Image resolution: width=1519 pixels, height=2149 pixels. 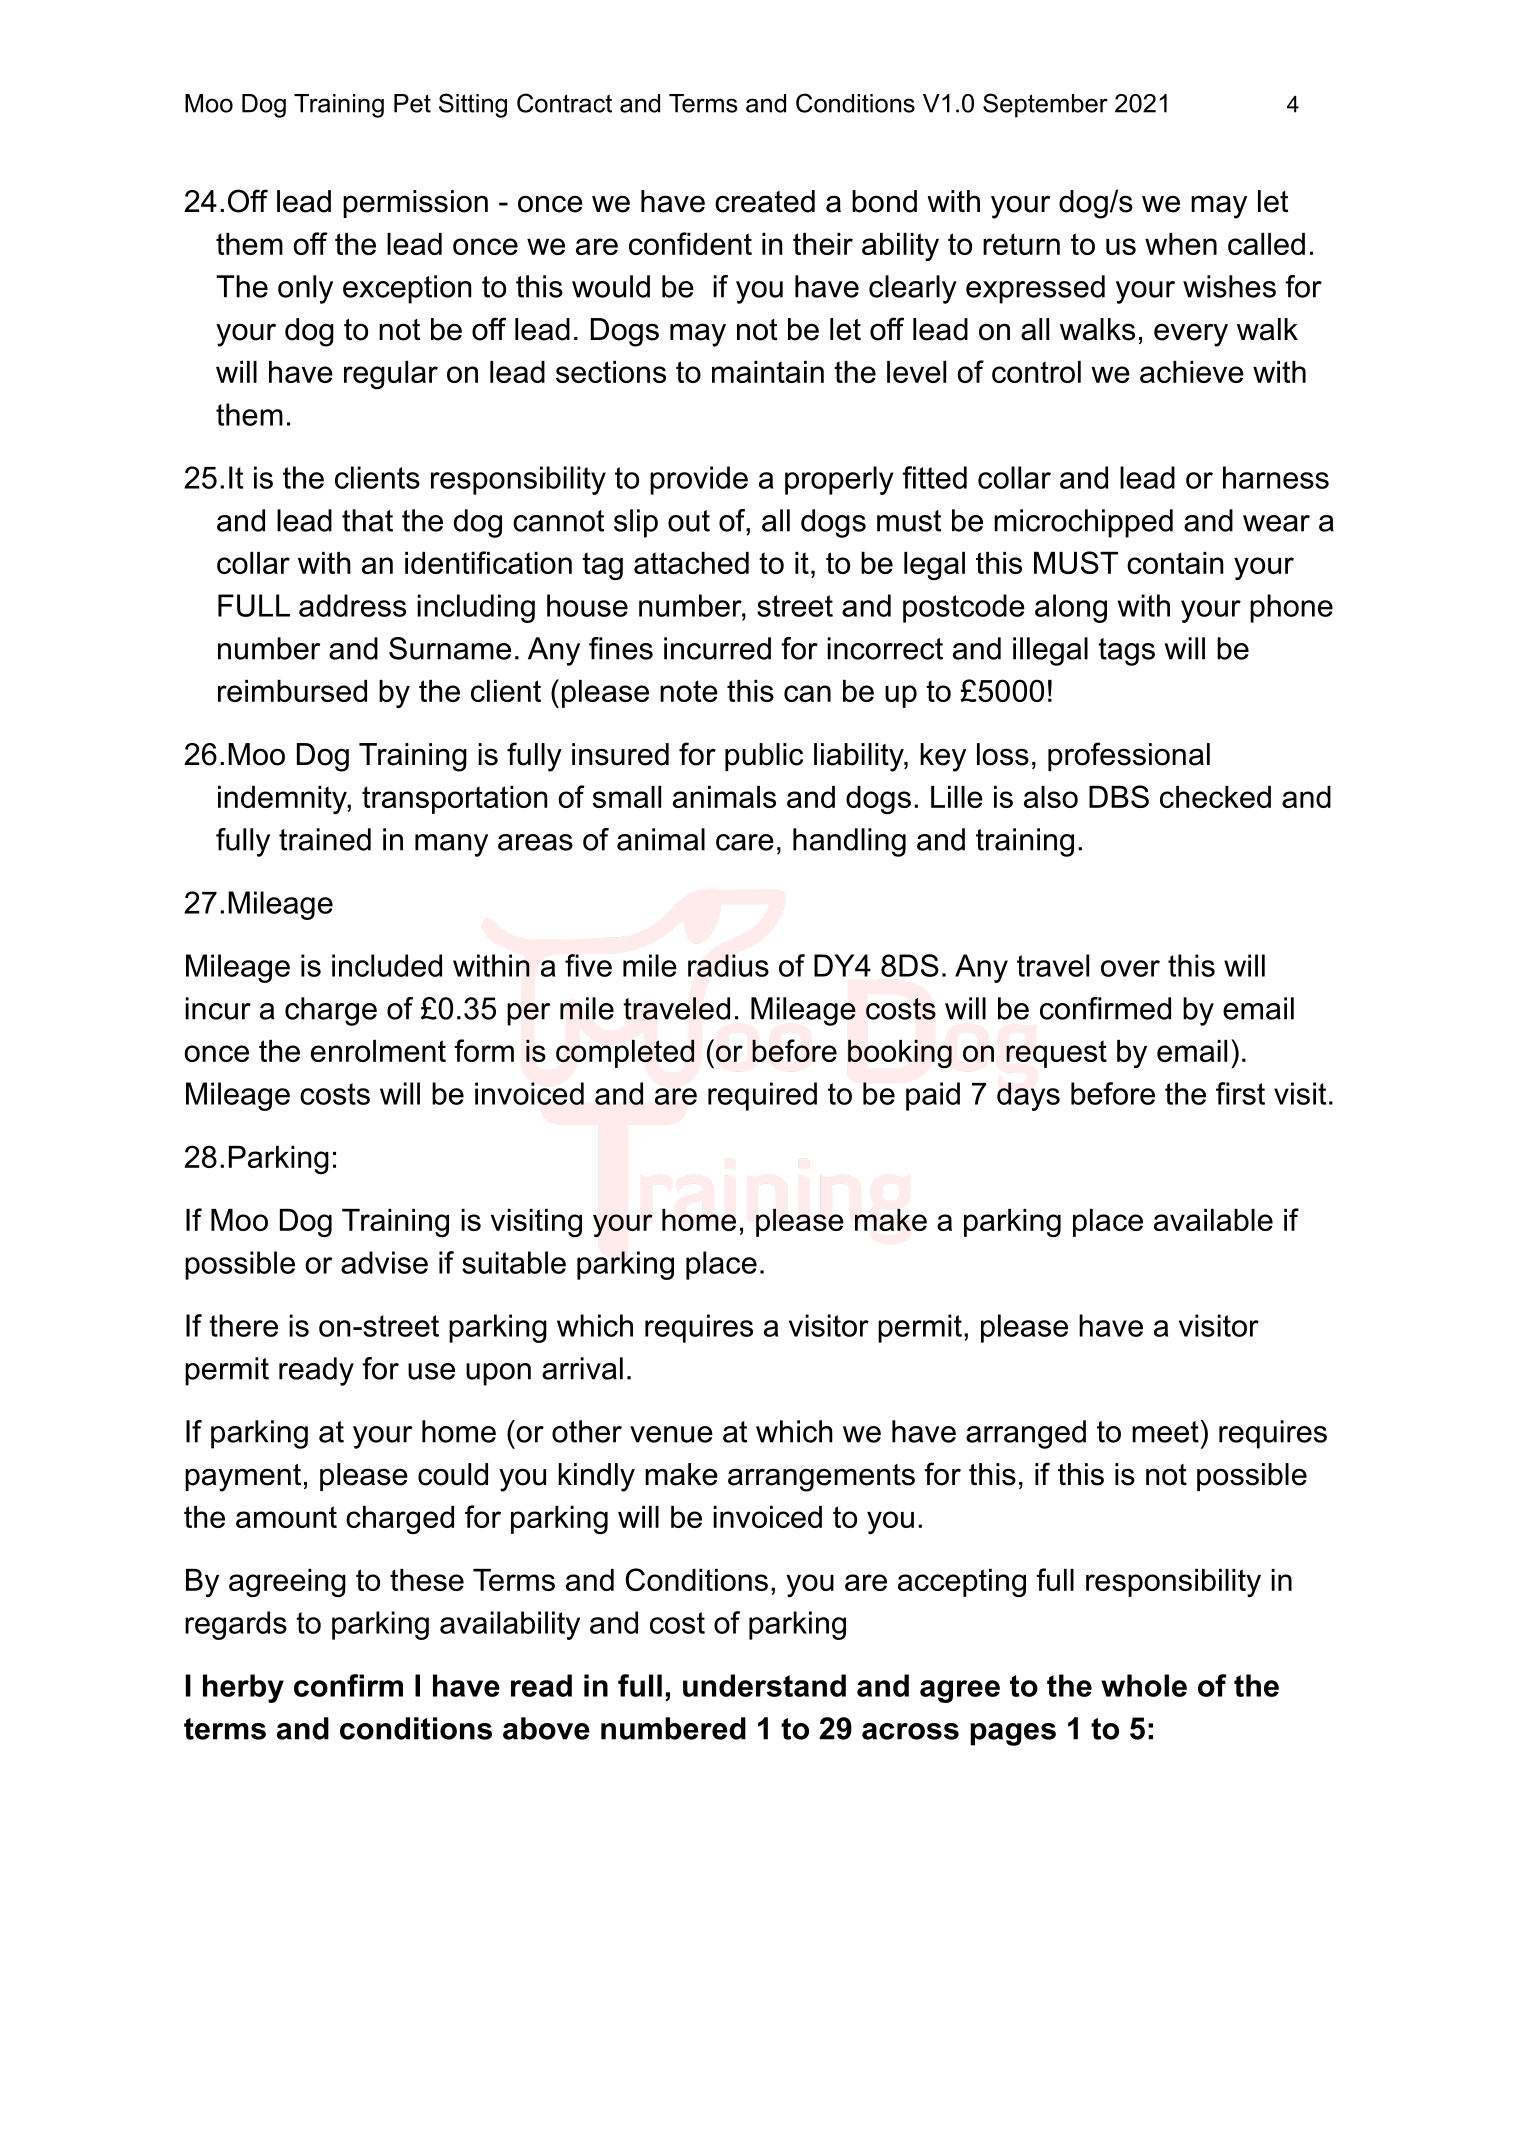 I want to click on venue, so click(x=671, y=1434).
